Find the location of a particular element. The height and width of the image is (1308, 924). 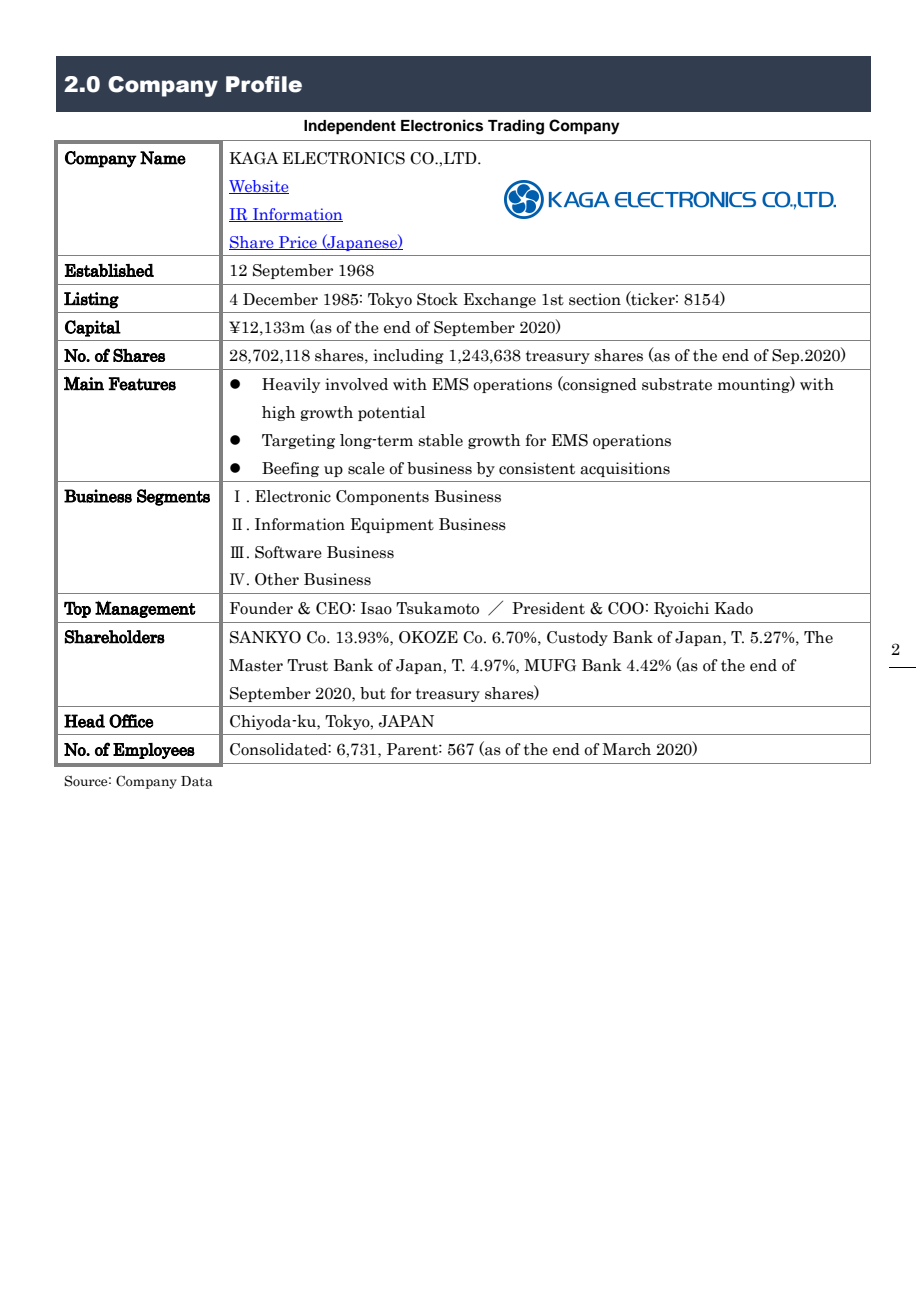

Name is located at coordinates (163, 158).
